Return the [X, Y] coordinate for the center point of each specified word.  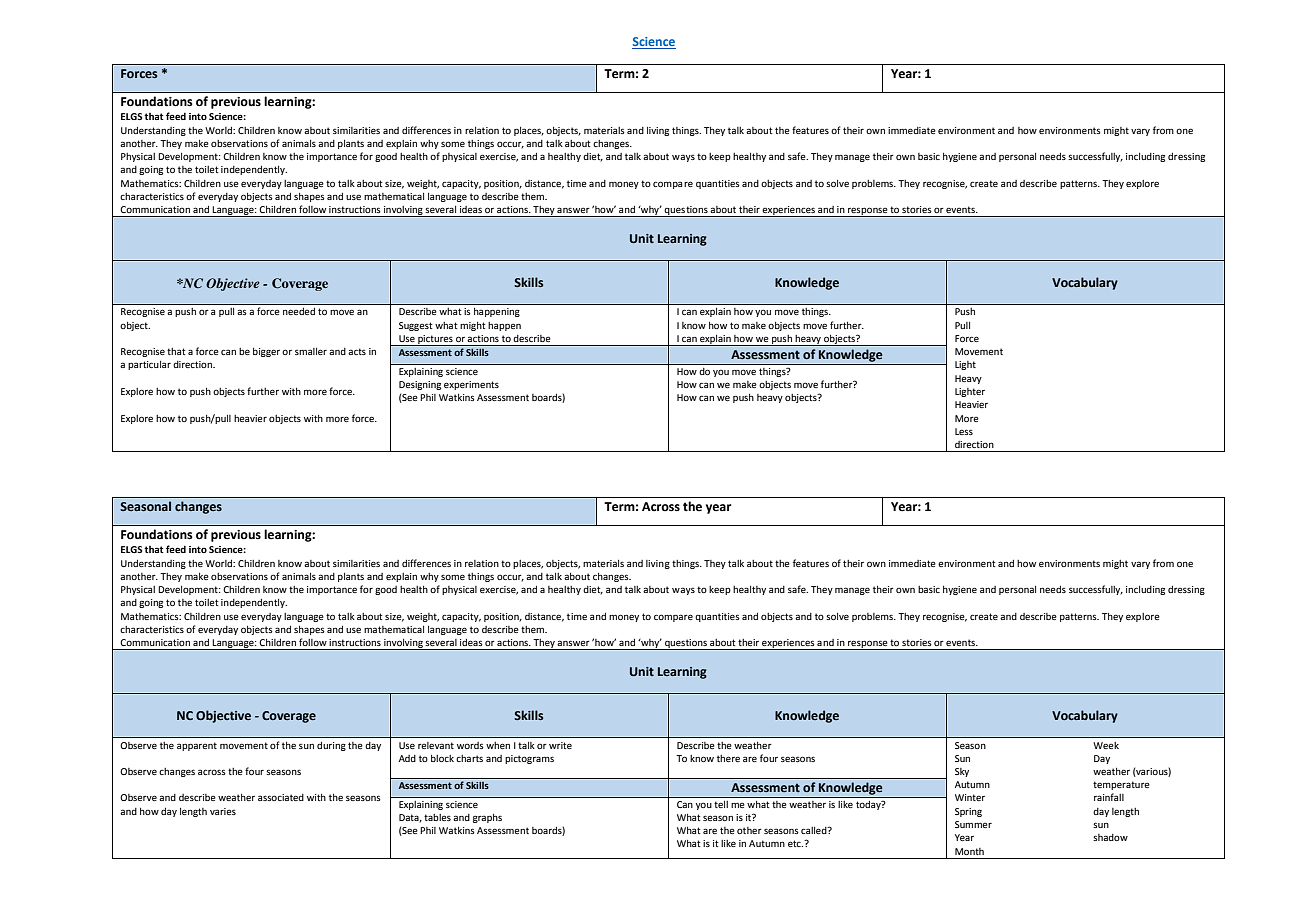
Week [1106, 745]
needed [299, 311]
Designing [420, 385]
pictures [435, 340]
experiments [471, 385]
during [331, 746]
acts [357, 351]
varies [223, 811]
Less [964, 431]
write [560, 745]
